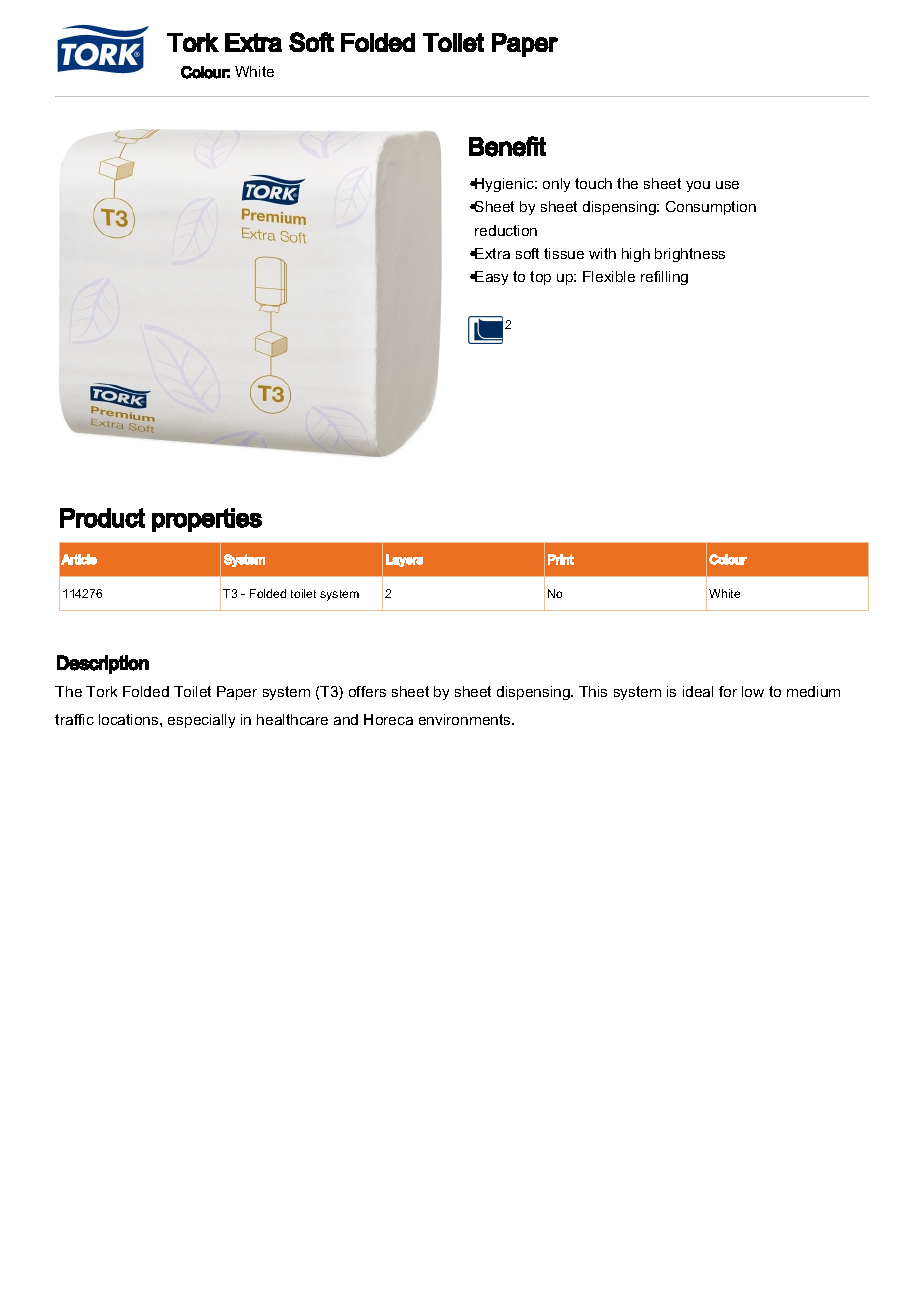 The image size is (924, 1308). Describe the element at coordinates (727, 185) in the image. I see `use` at that location.
